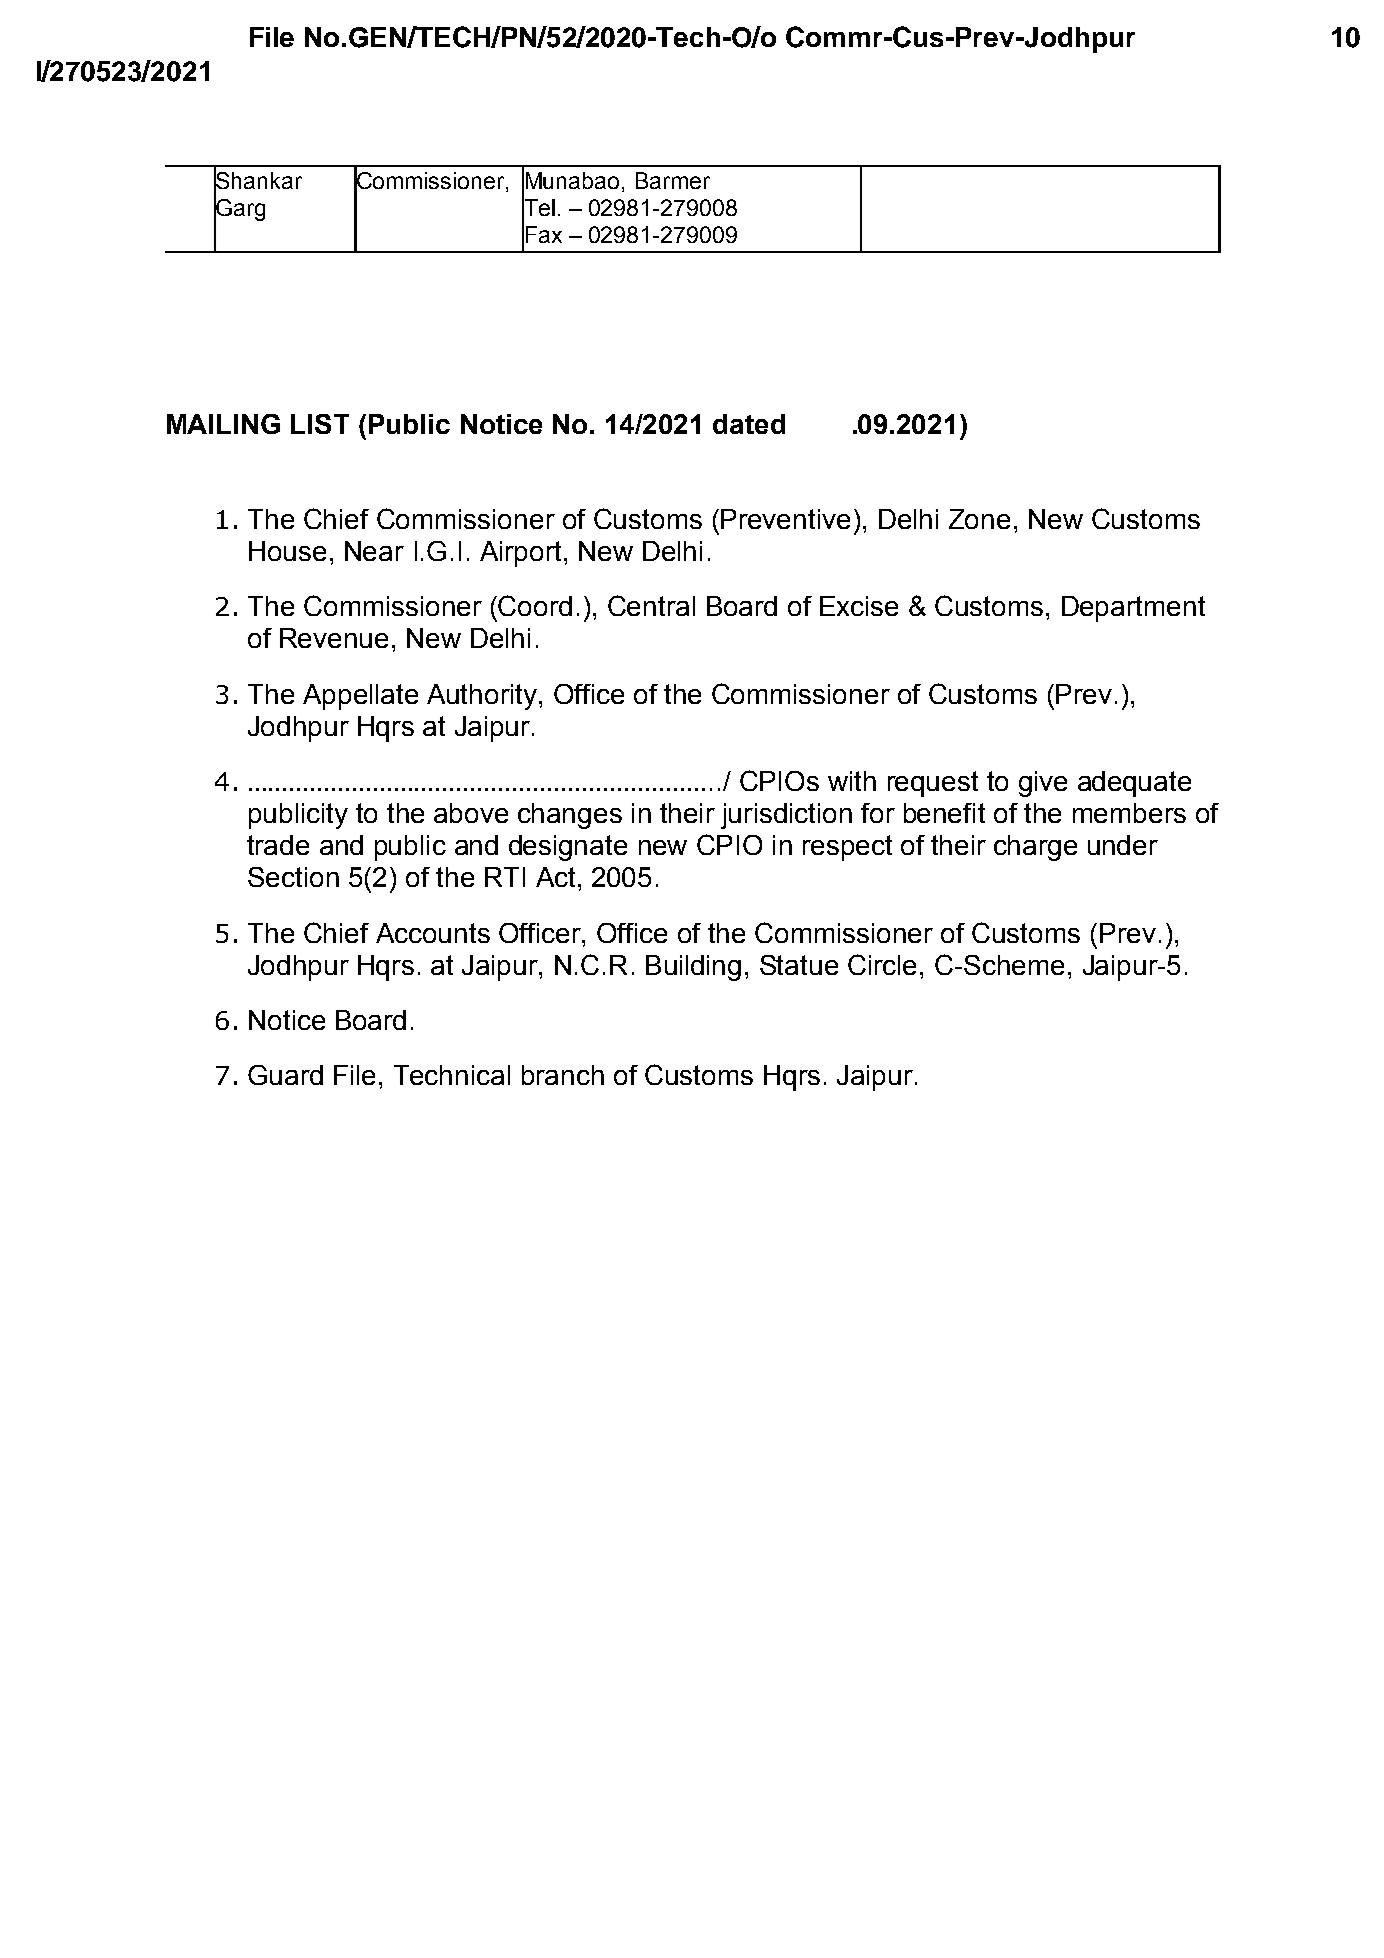  Describe the element at coordinates (285, 1075) in the page. I see `Guard` at that location.
